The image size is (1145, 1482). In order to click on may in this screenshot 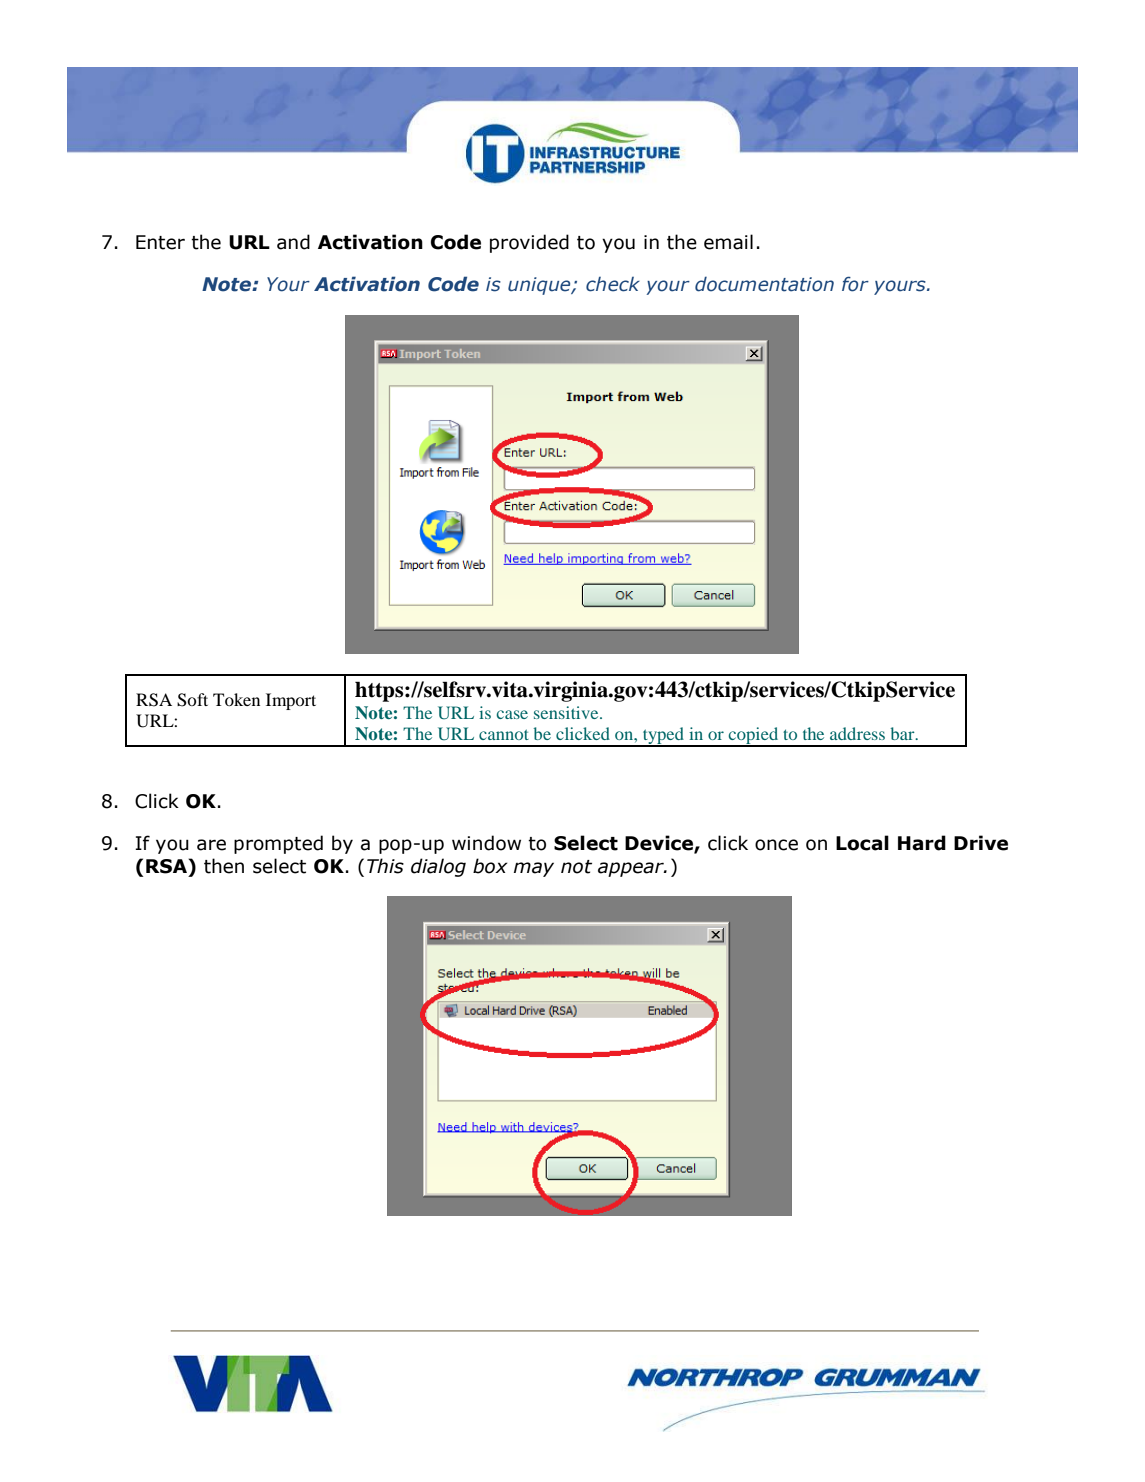, I will do `click(534, 869)`.
